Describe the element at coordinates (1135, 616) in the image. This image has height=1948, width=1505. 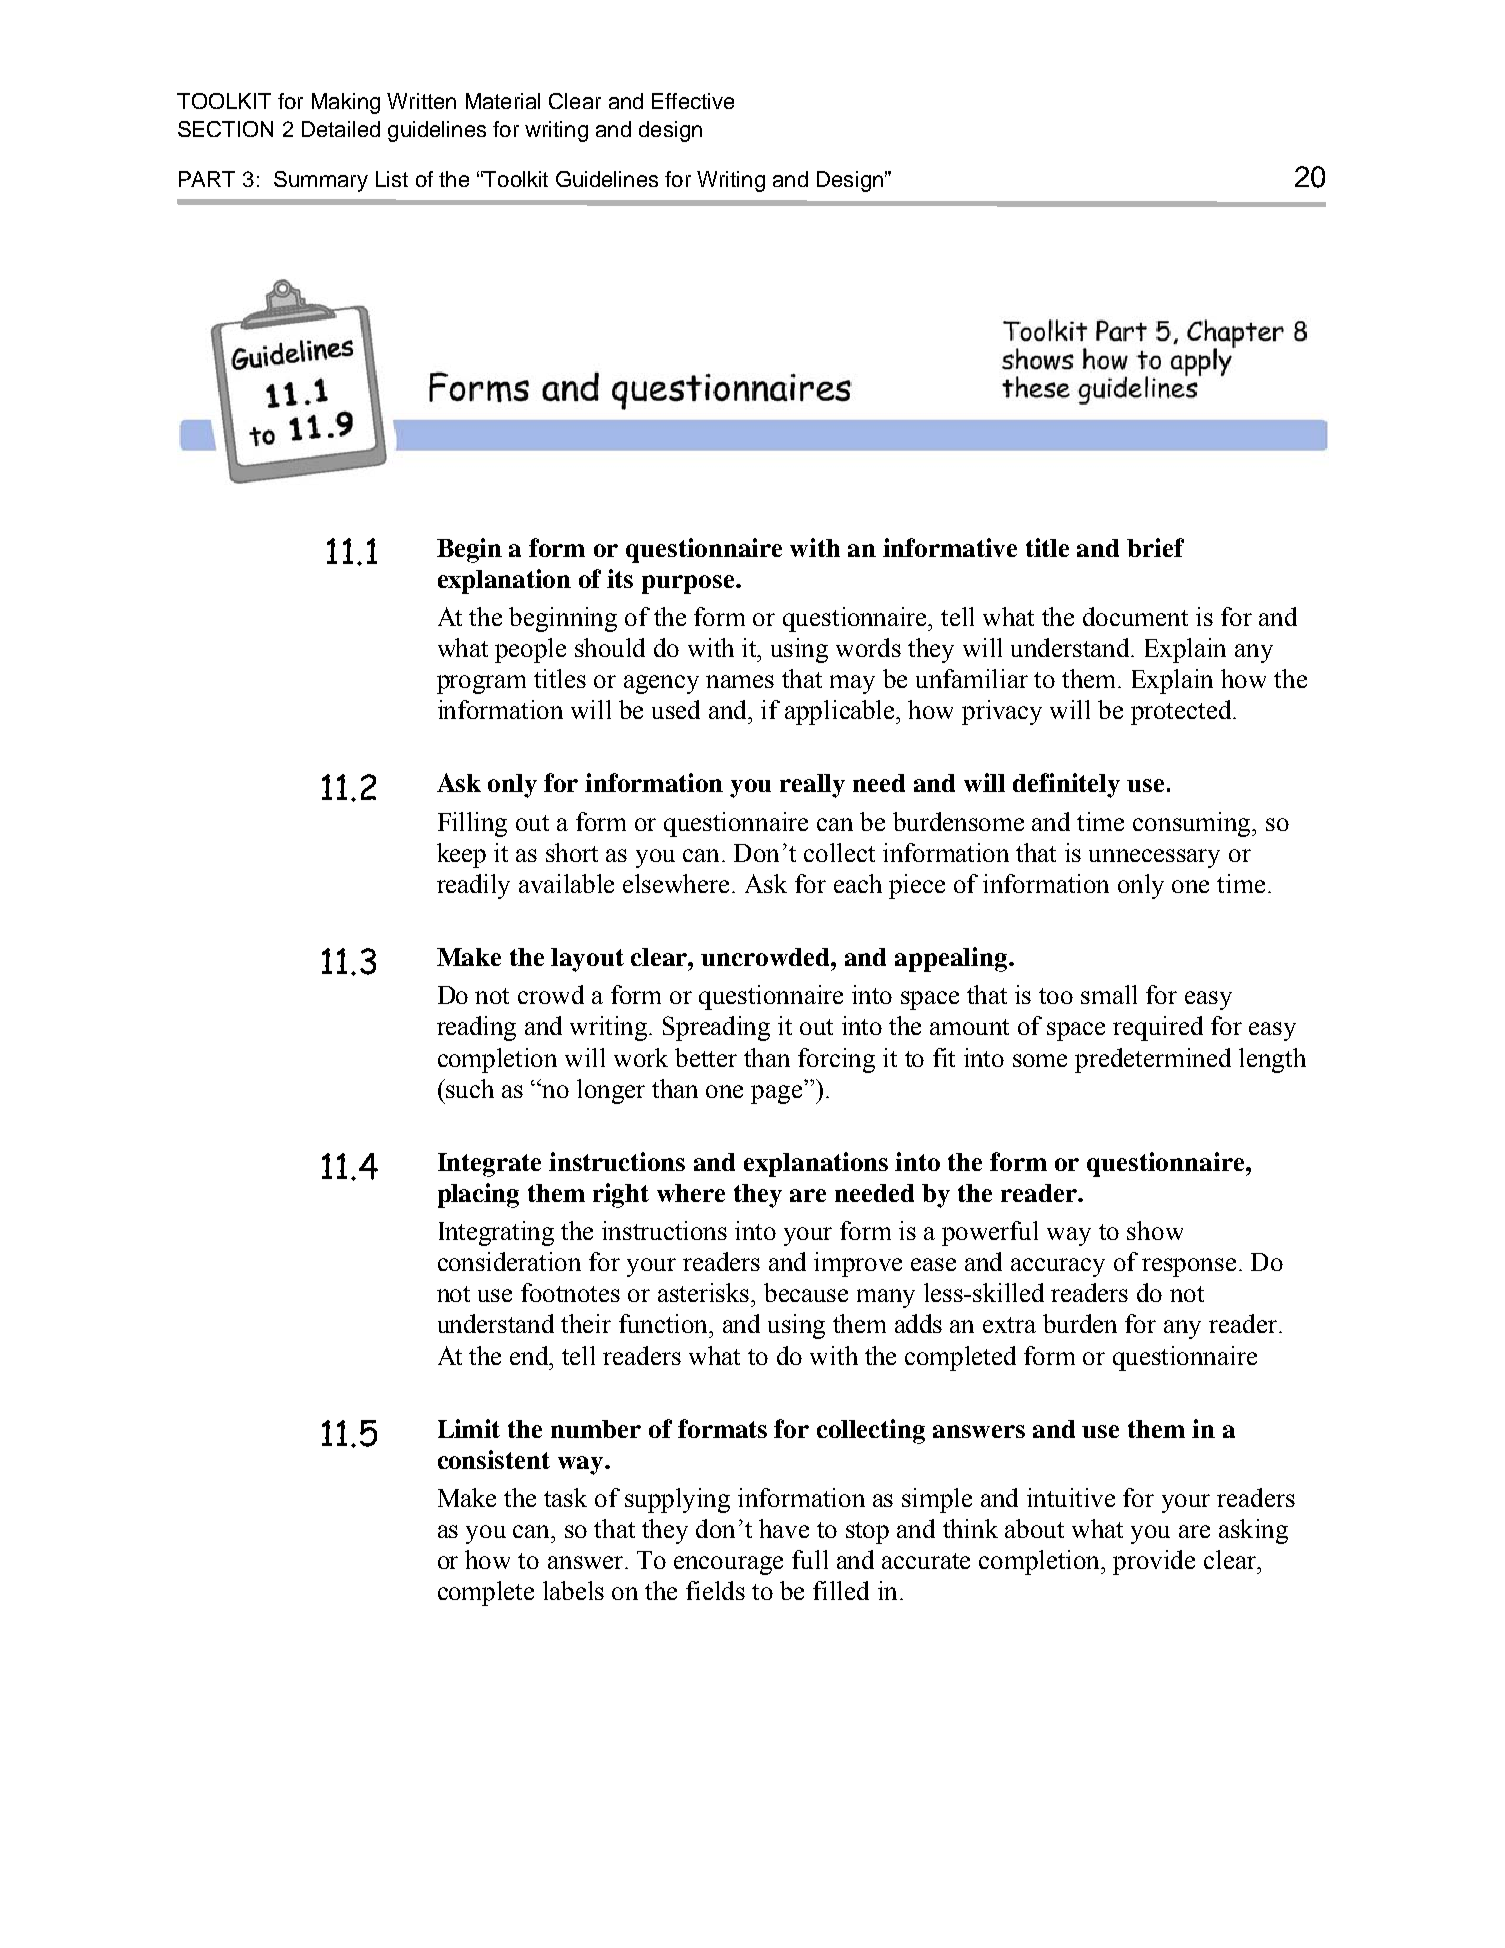
I see `document` at that location.
